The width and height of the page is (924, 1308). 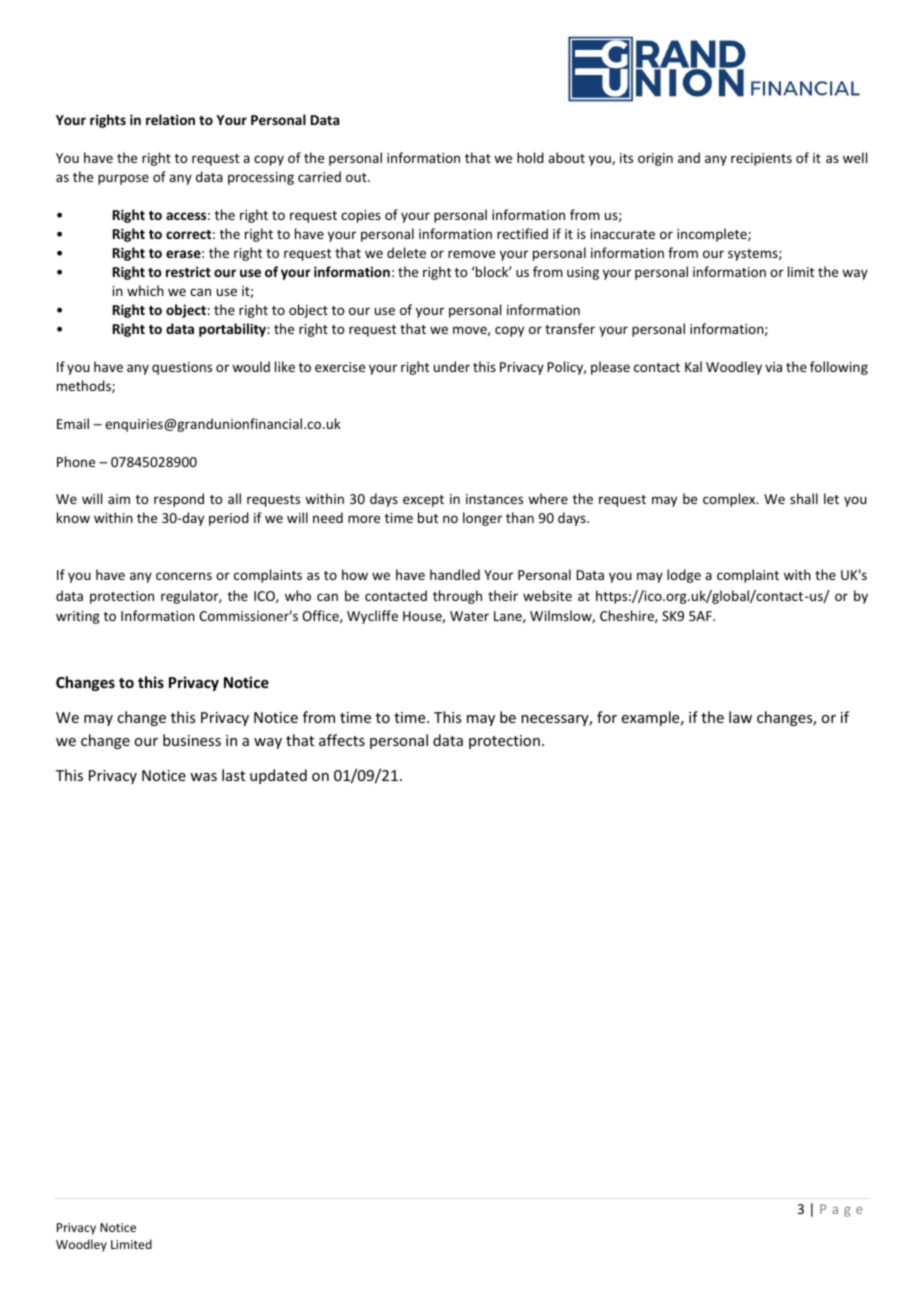 I want to click on concerns, so click(x=184, y=576).
